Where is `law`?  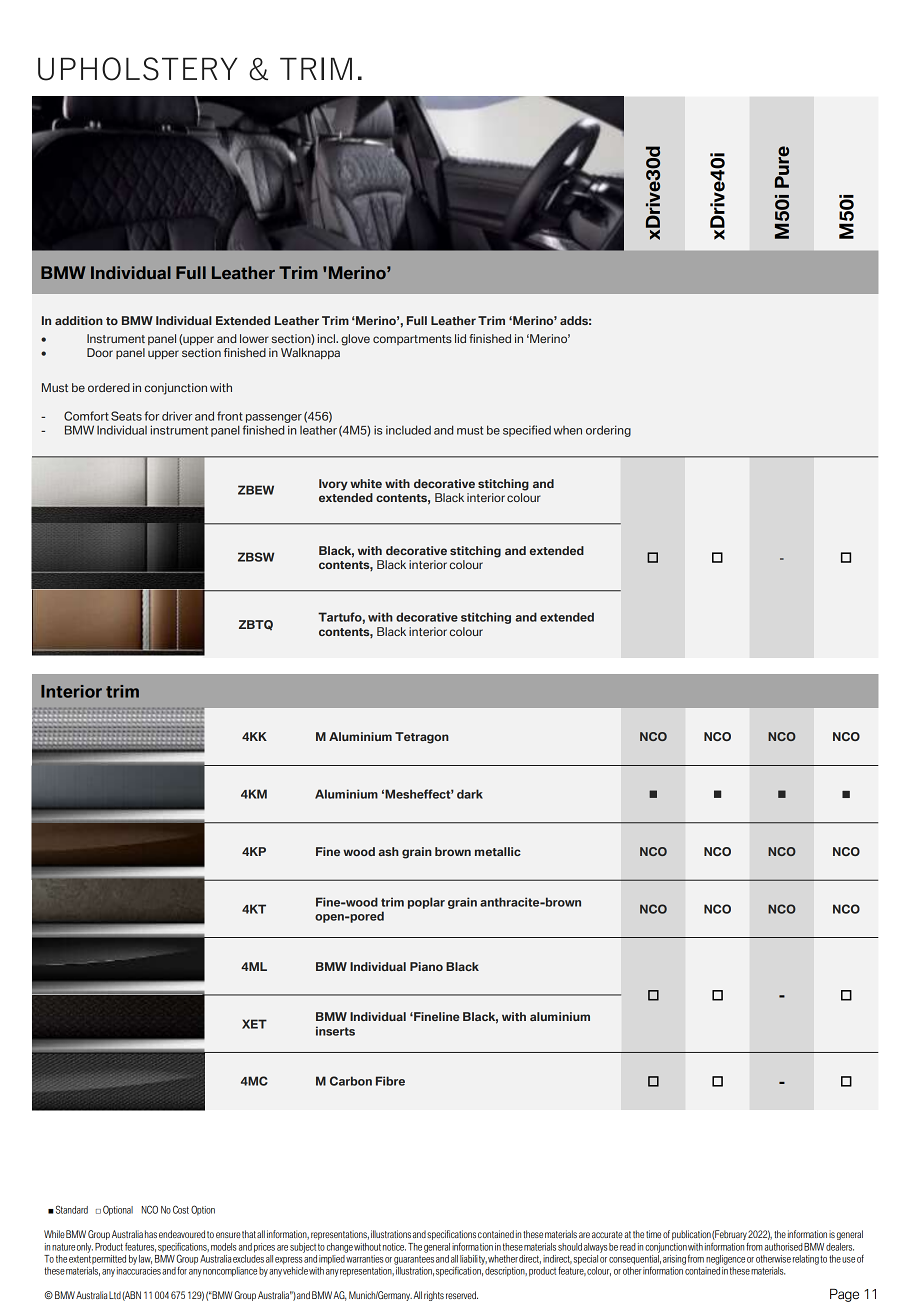
law is located at coordinates (145, 1259).
